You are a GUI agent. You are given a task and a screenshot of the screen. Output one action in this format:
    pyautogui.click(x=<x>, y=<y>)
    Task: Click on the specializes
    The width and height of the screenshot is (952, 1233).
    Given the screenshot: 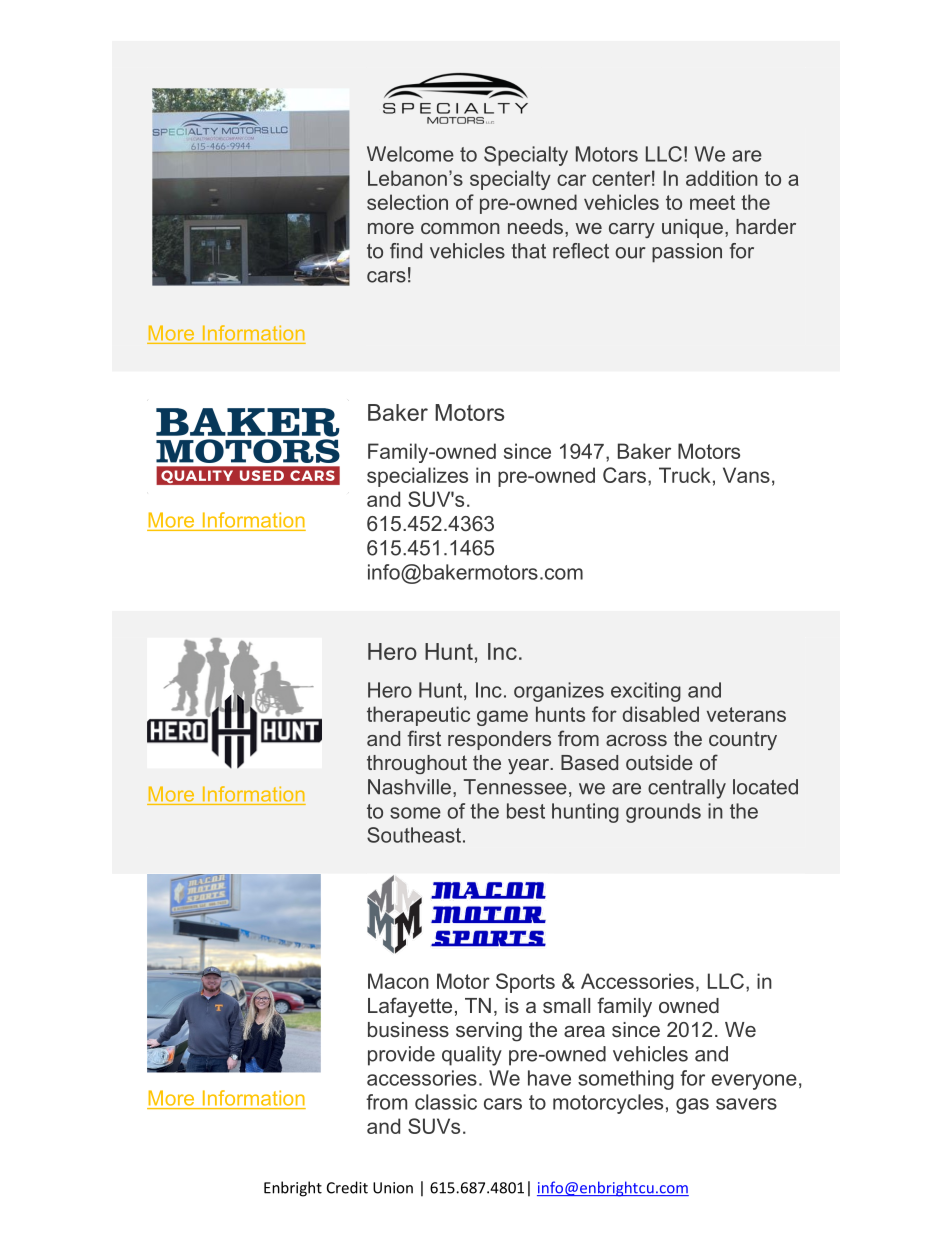 What is the action you would take?
    pyautogui.click(x=417, y=477)
